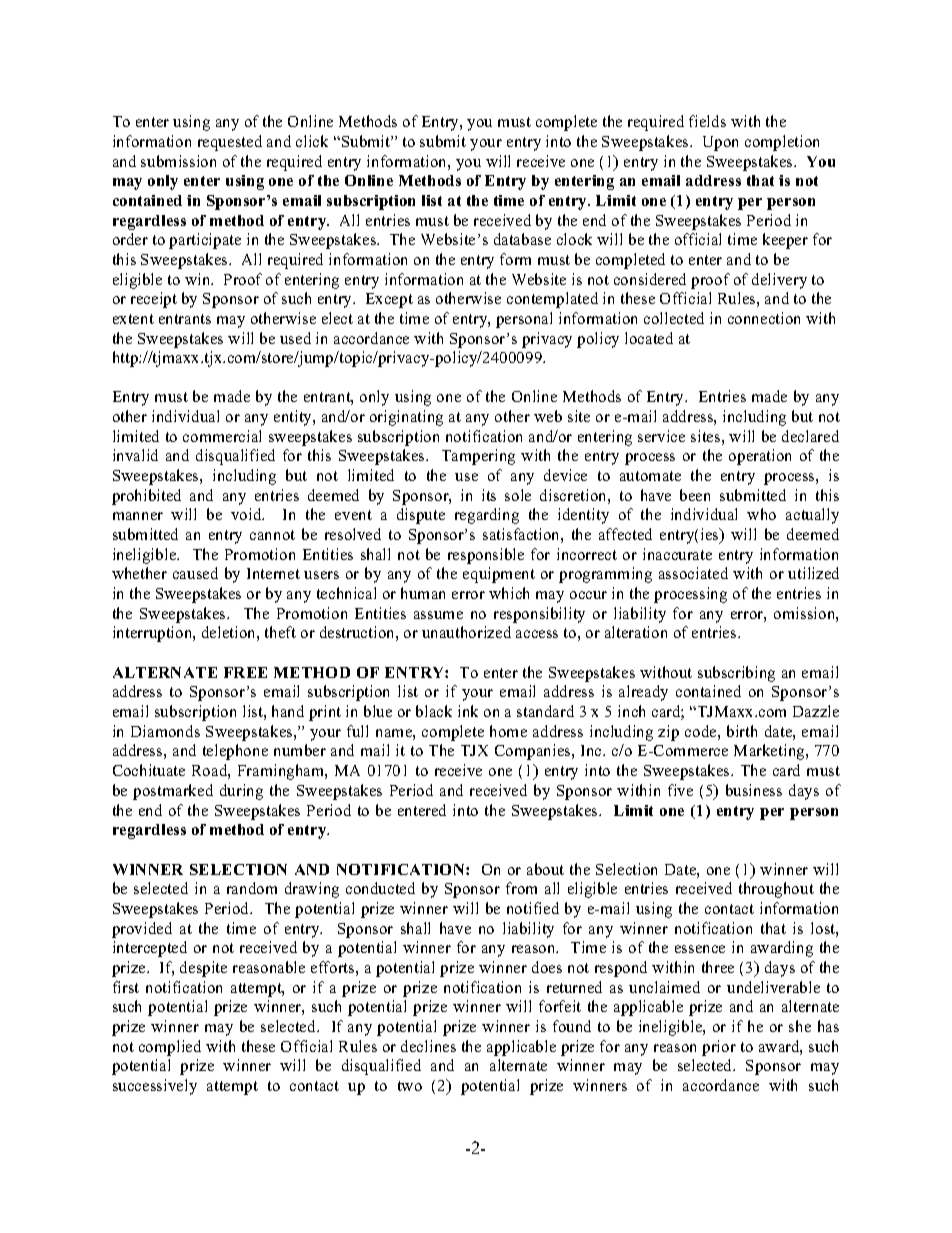 The image size is (952, 1233). Describe the element at coordinates (428, 1046) in the screenshot. I see `declines` at that location.
